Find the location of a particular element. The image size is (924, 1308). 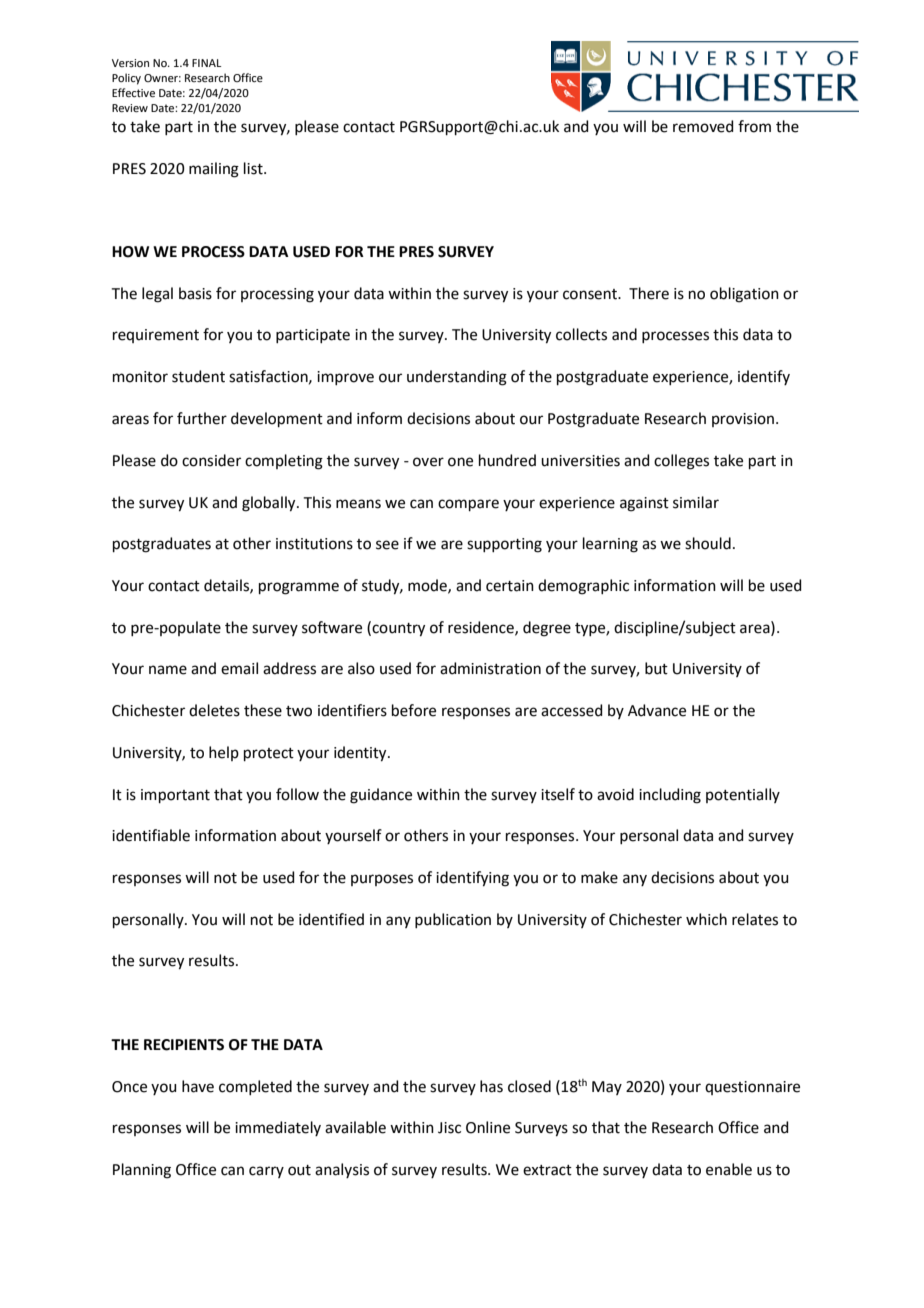

basis is located at coordinates (195, 293).
